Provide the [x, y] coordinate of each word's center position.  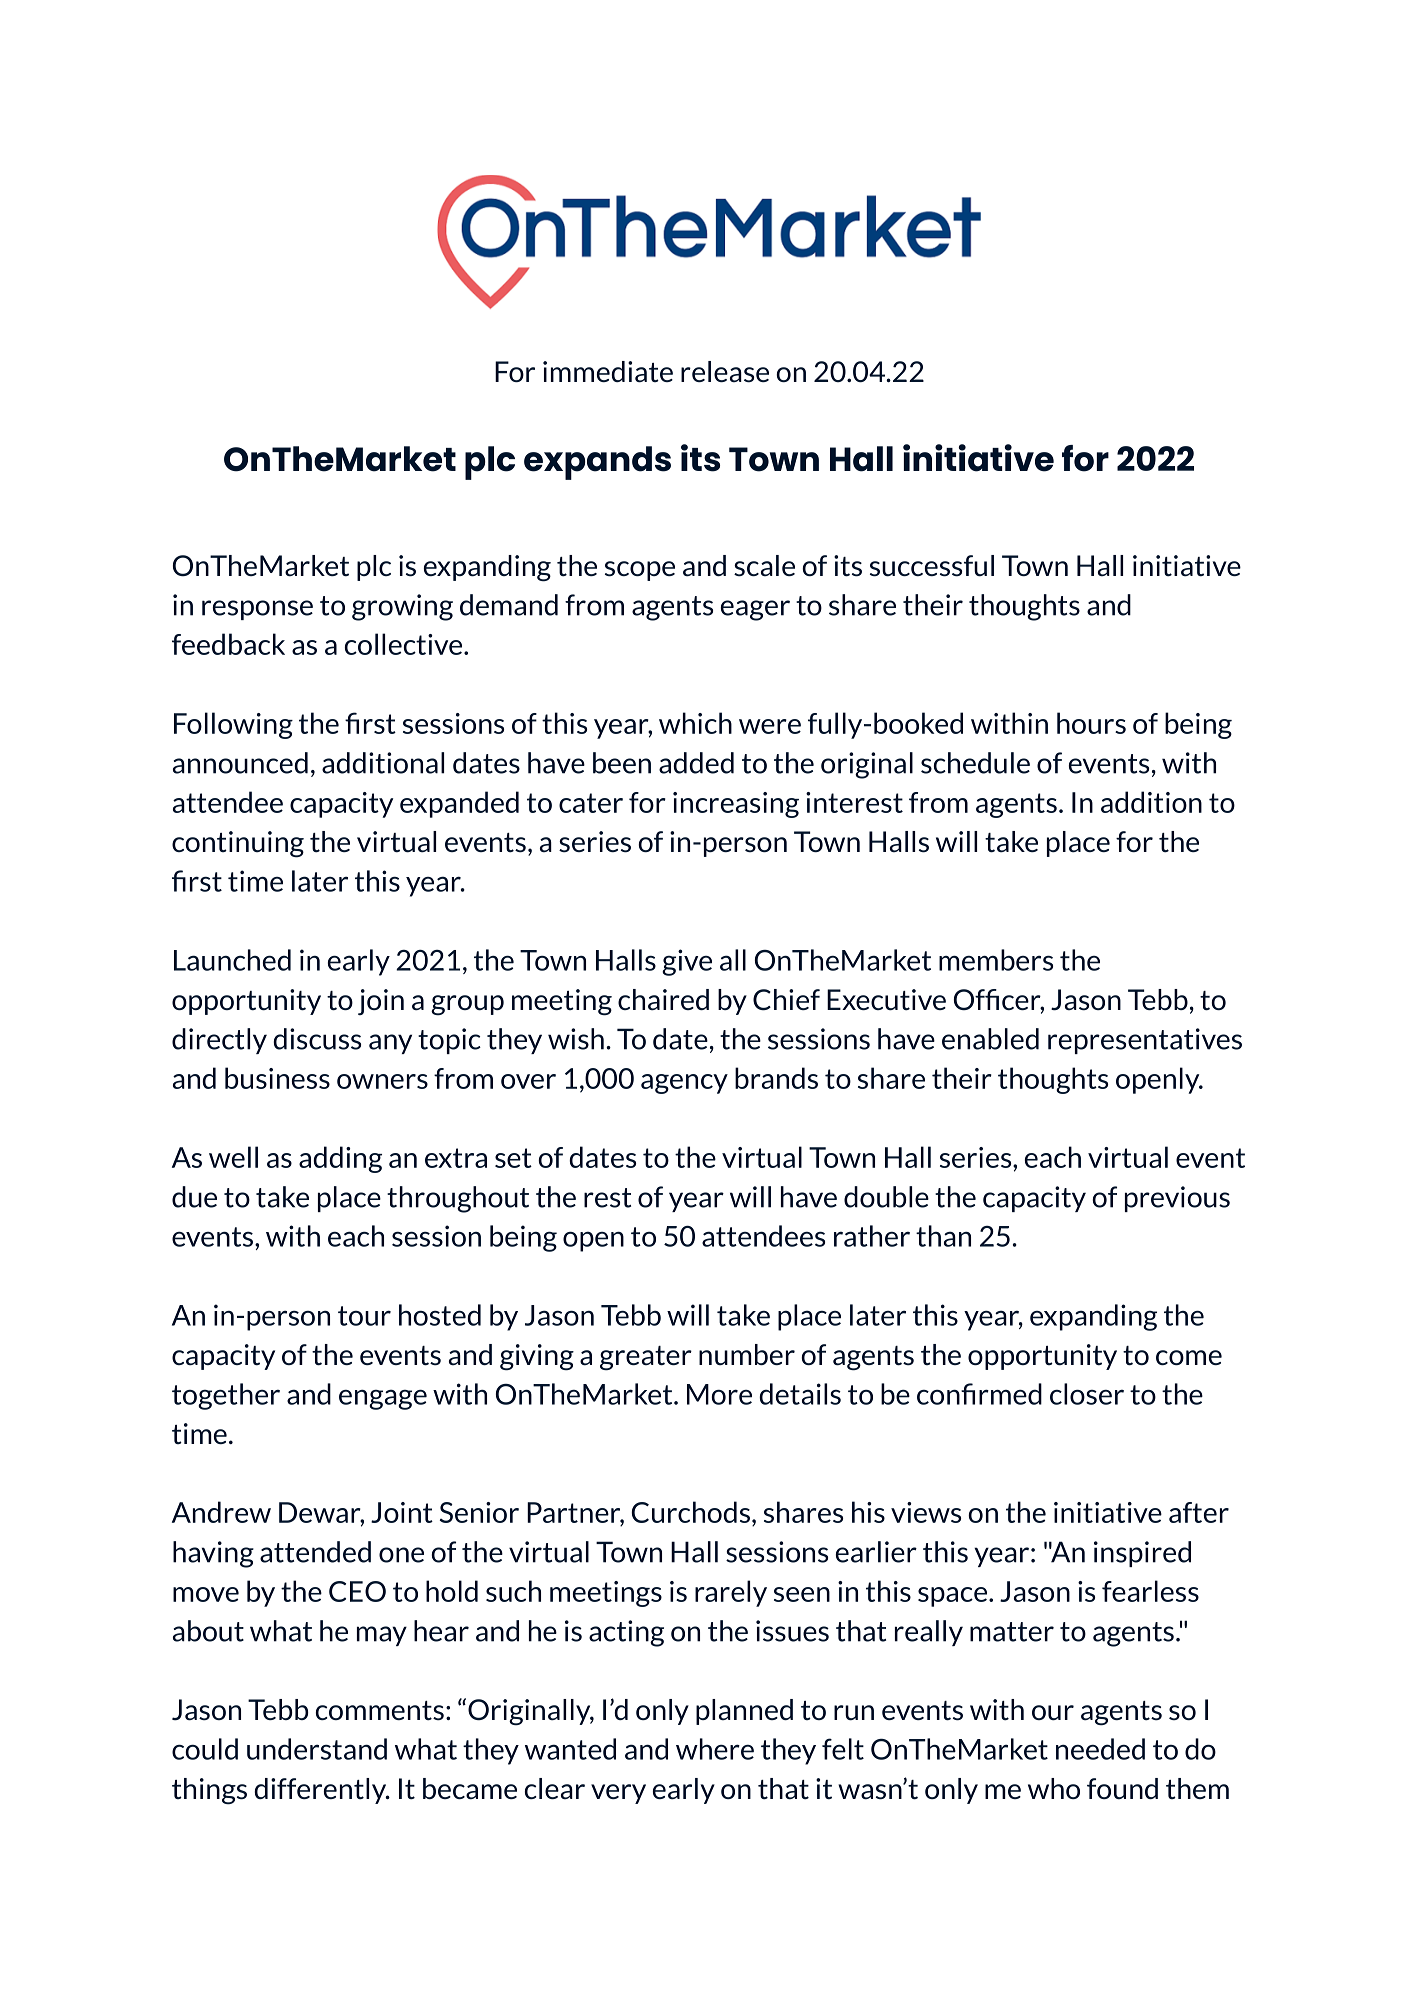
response [257, 610]
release [725, 372]
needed [1100, 1749]
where [715, 1749]
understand [317, 1749]
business [277, 1078]
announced [240, 763]
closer [1087, 1394]
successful [932, 566]
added [696, 763]
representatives [1145, 1041]
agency [684, 1084]
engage [383, 1399]
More [719, 1394]
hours [1091, 723]
